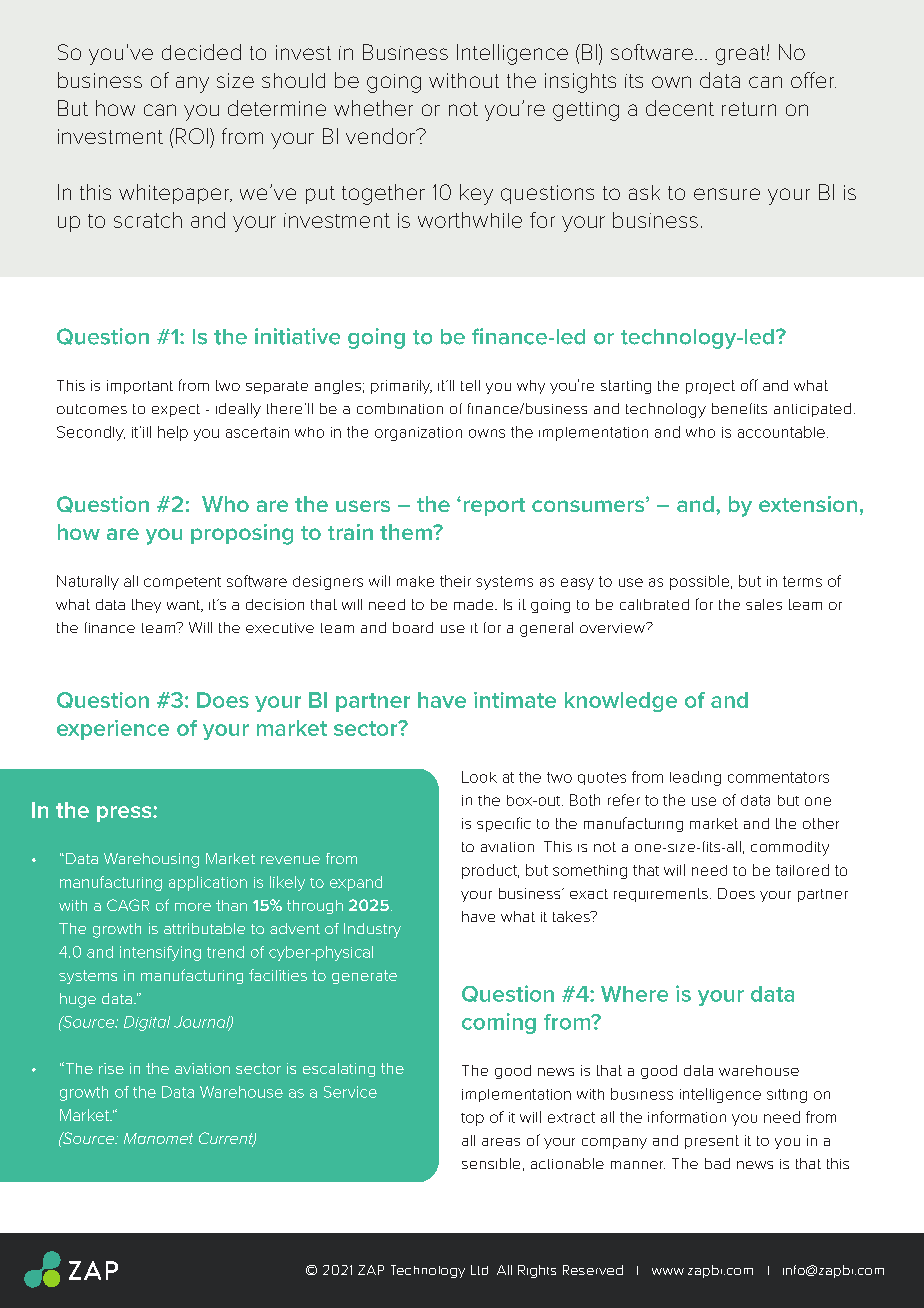 This image has height=1308, width=924. Describe the element at coordinates (373, 108) in the image. I see `whether` at that location.
